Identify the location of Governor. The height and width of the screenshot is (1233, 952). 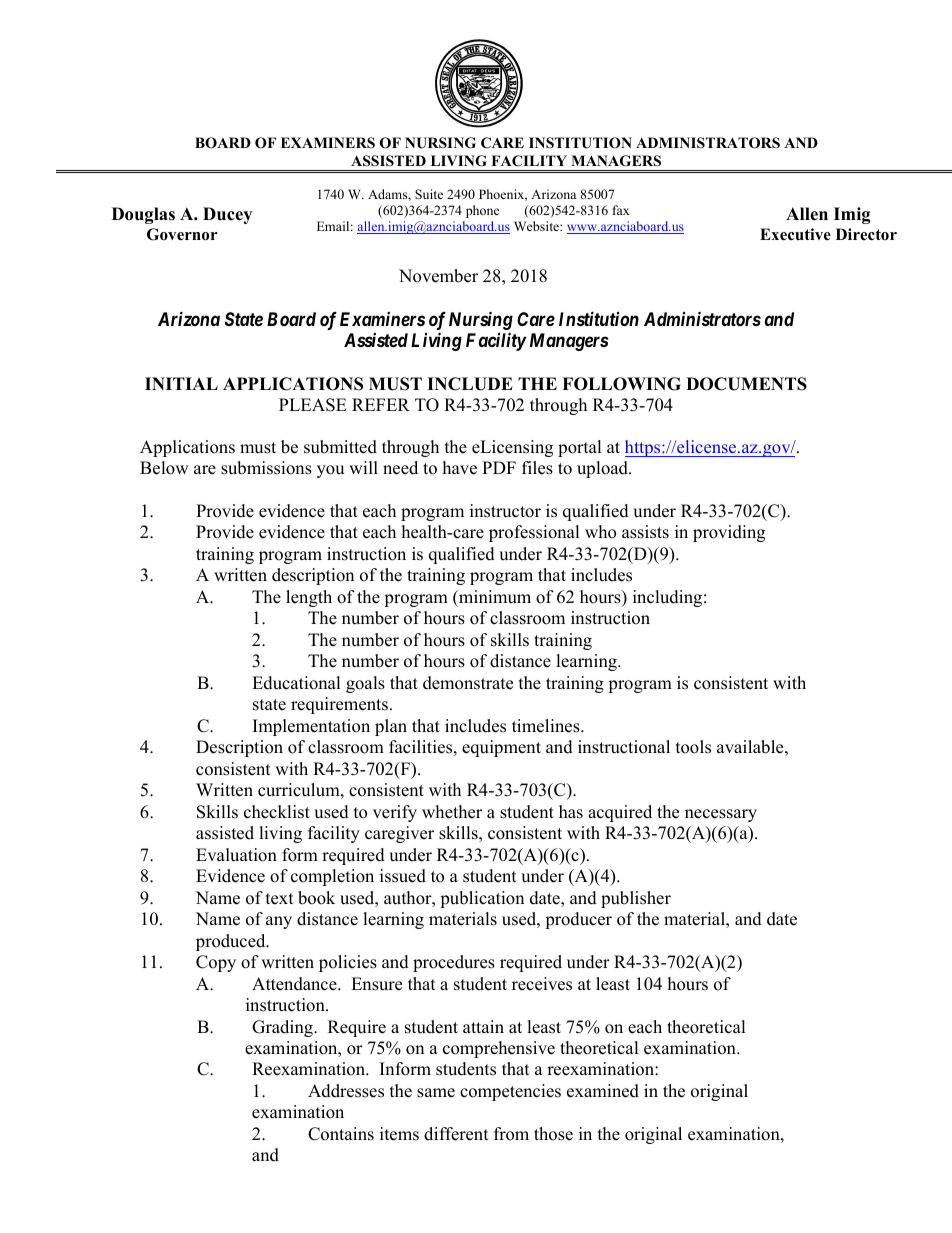
(182, 234).
